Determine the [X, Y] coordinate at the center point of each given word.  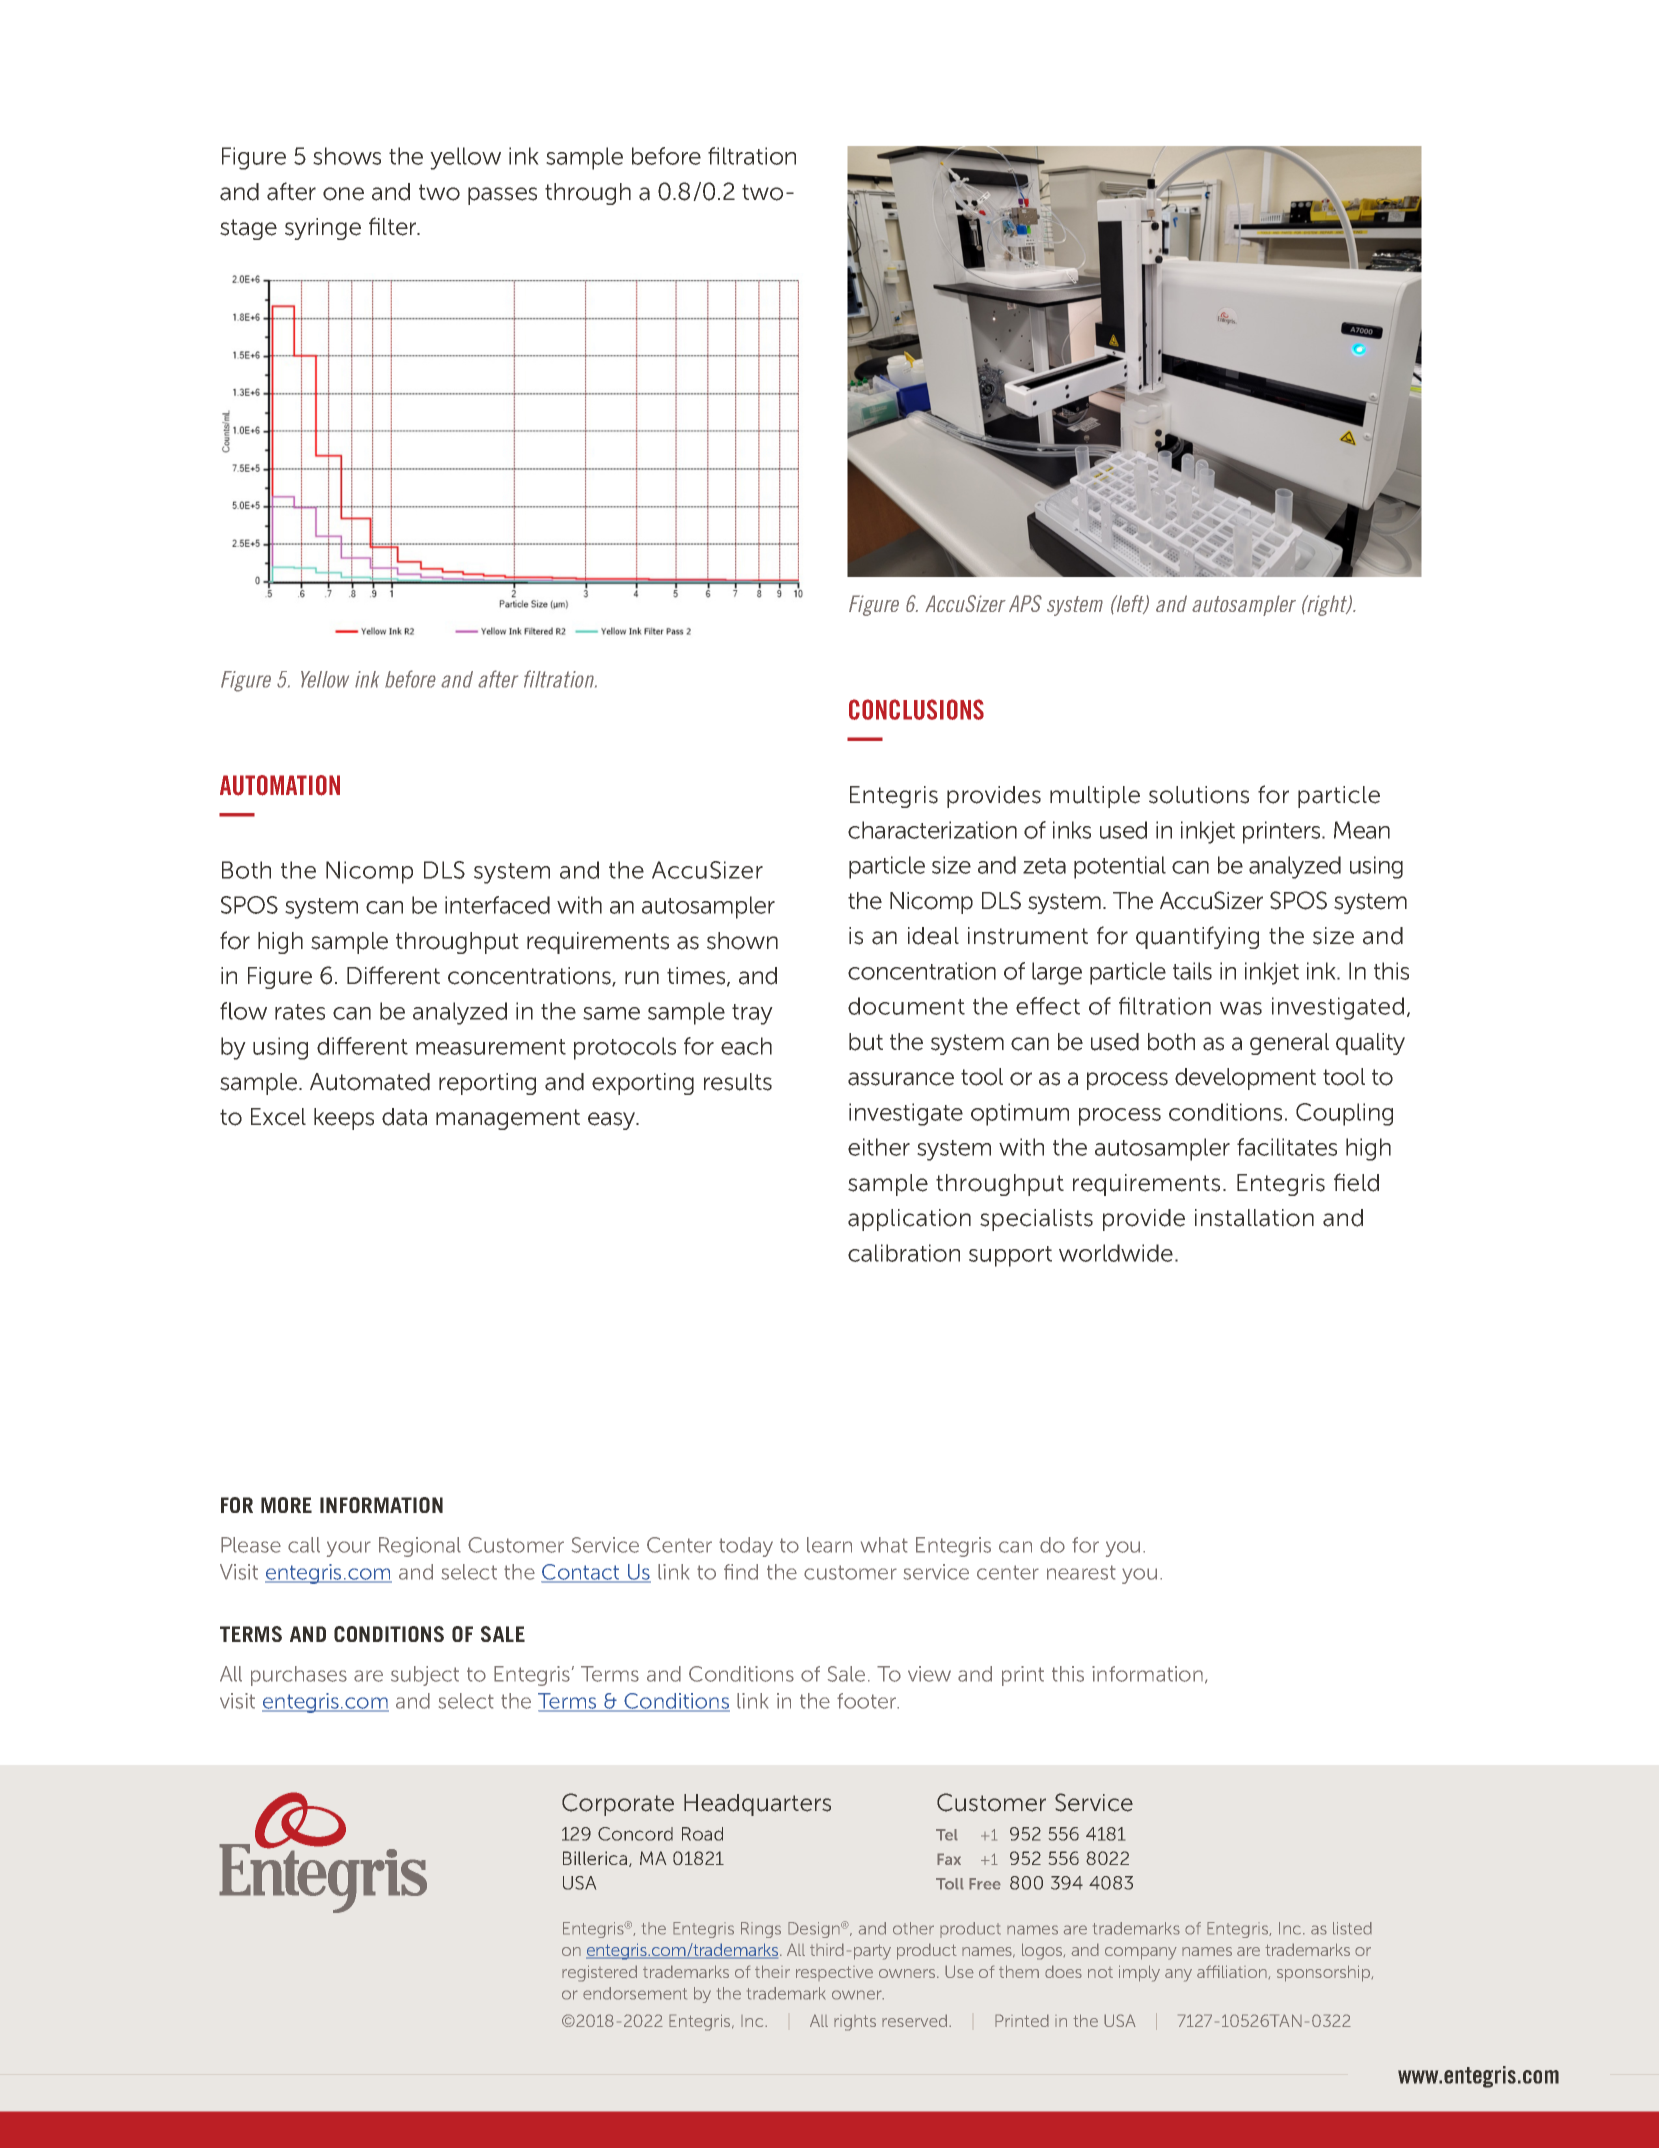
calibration [904, 1253]
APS [1025, 603]
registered [599, 1973]
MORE [286, 1505]
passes [502, 196]
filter [394, 226]
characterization [932, 830]
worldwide [1116, 1253]
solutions [1199, 795]
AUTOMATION [280, 785]
